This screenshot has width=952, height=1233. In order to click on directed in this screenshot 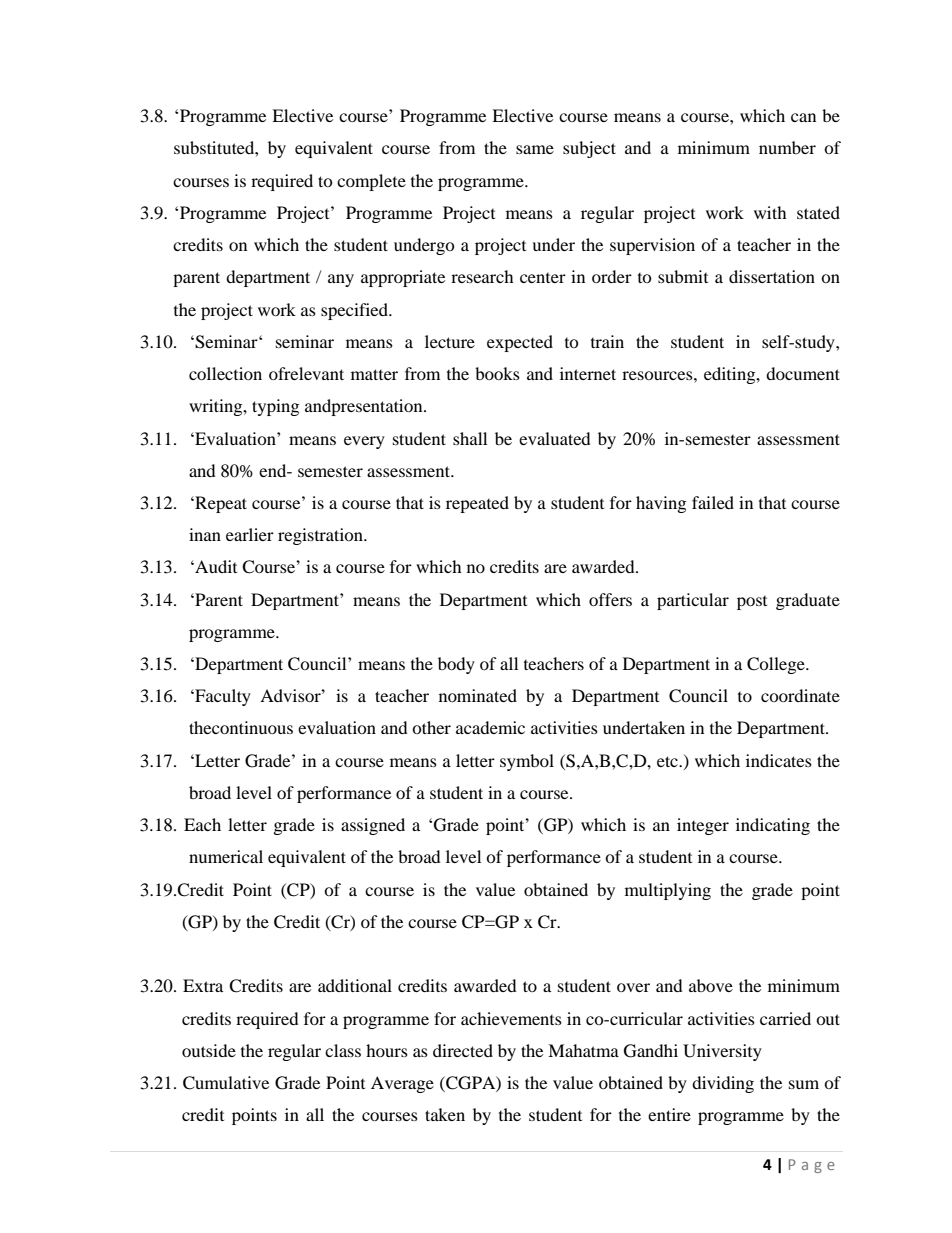, I will do `click(463, 1050)`.
